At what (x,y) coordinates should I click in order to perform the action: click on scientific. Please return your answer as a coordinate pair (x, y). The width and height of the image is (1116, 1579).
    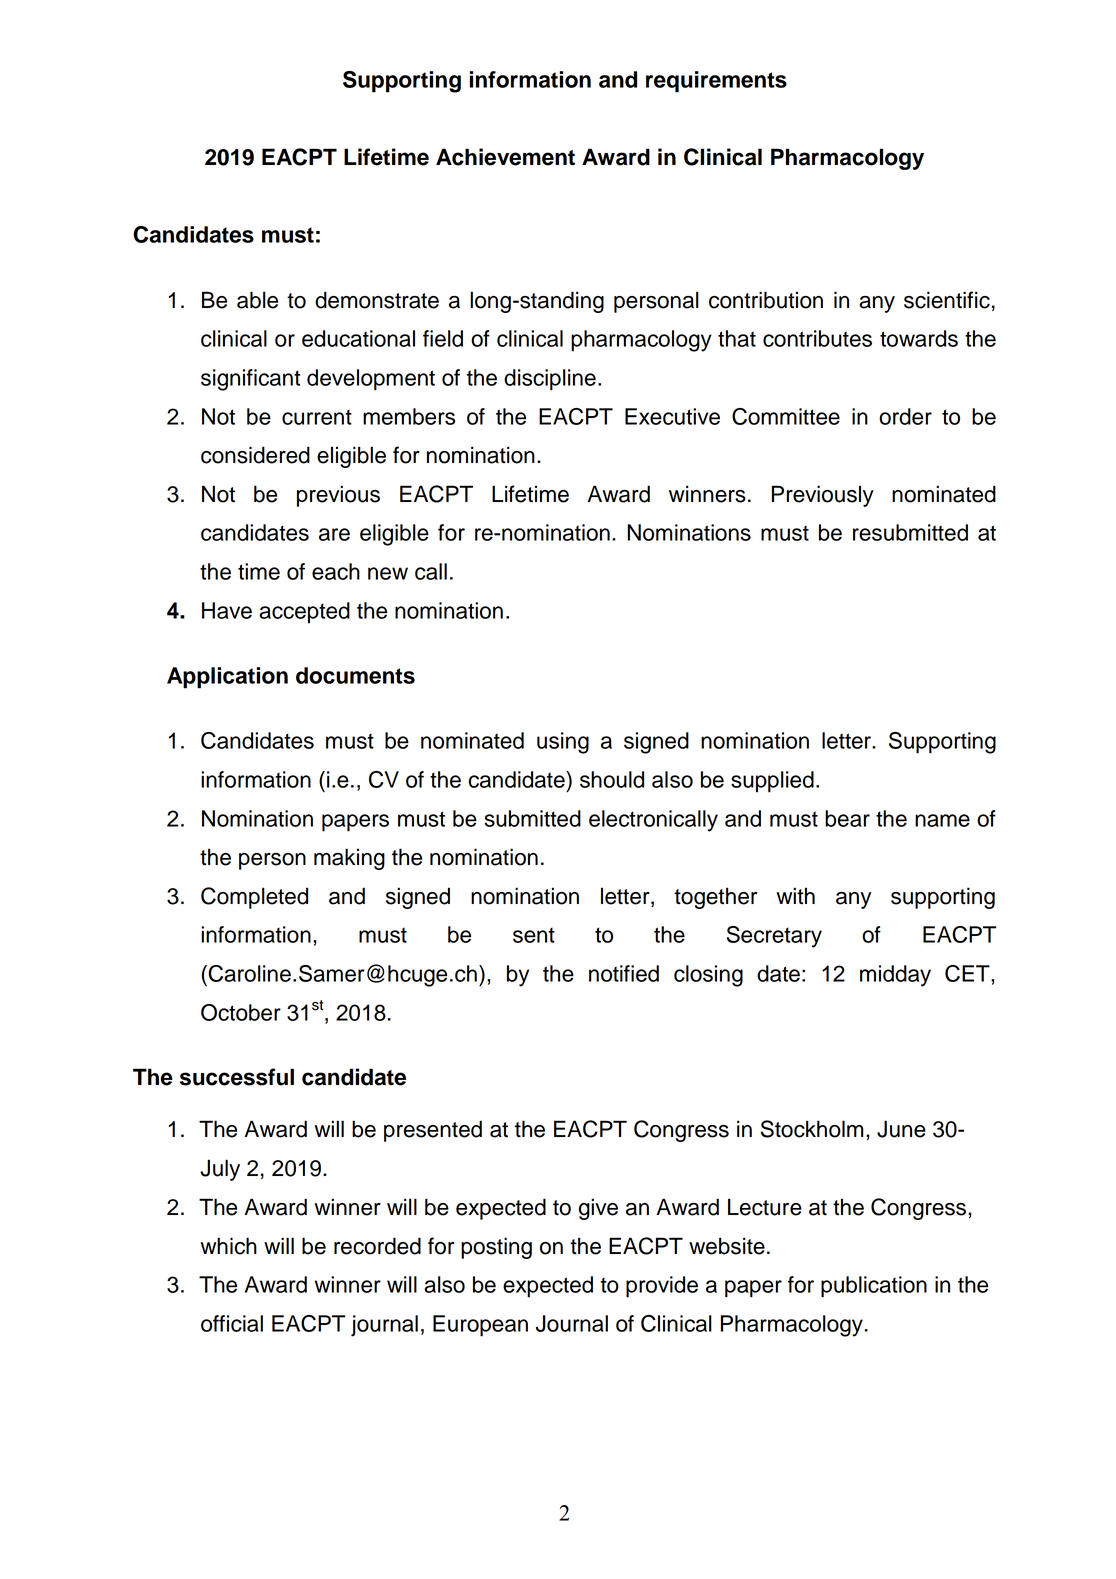
    Looking at the image, I should click on (947, 300).
